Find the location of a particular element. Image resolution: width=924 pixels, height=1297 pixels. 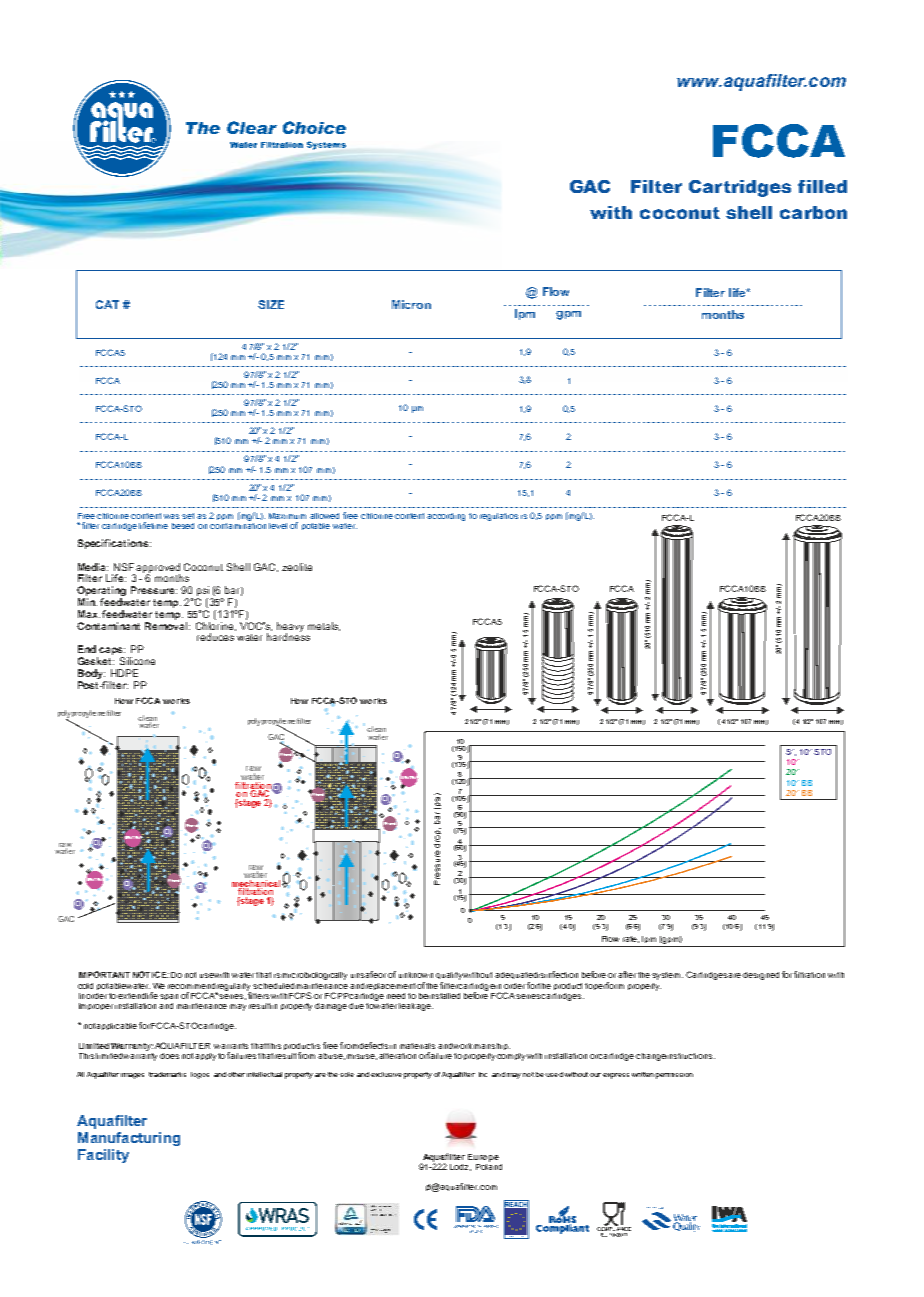

Europe is located at coordinates (483, 1158).
